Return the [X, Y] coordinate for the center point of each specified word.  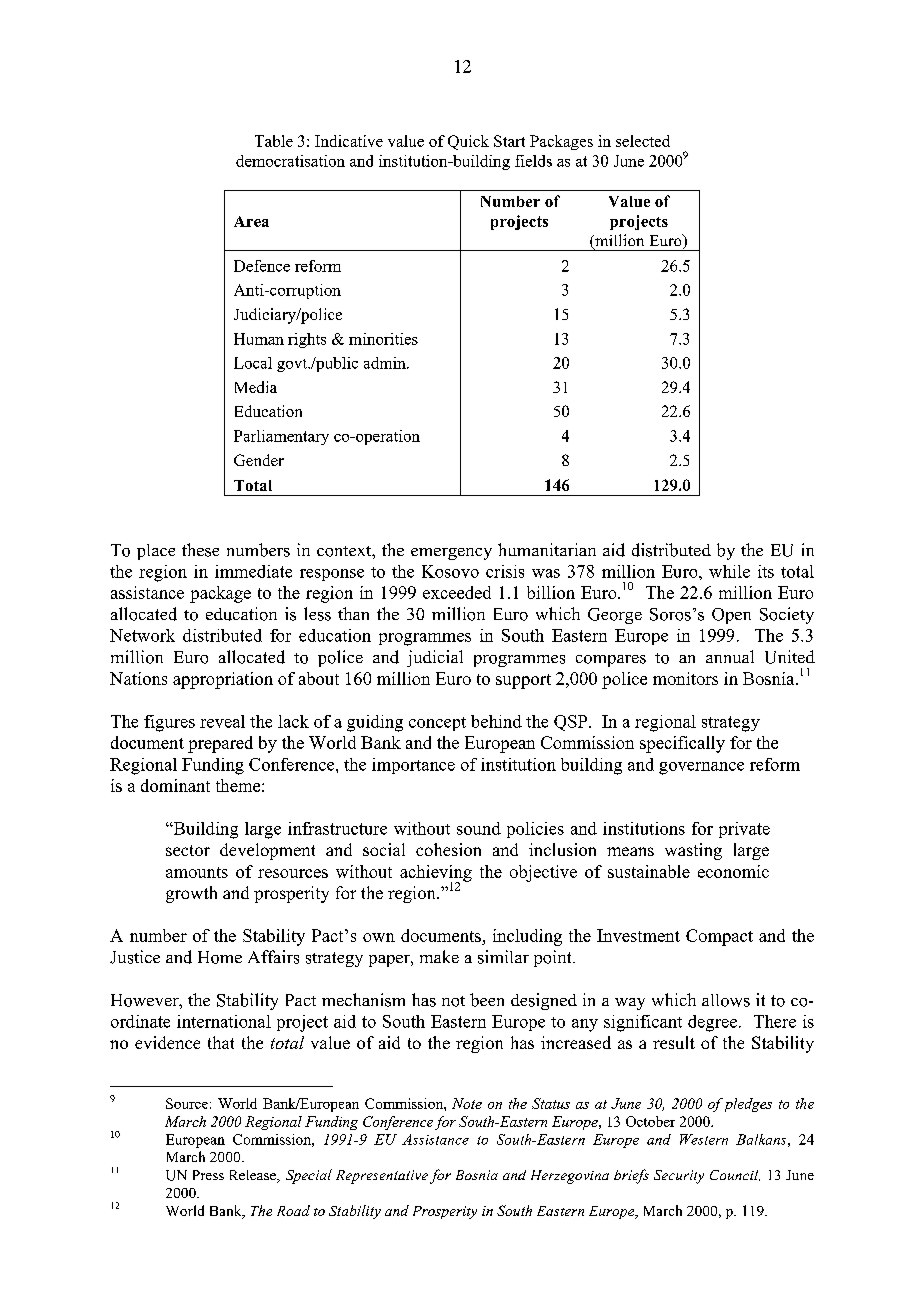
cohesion [448, 849]
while [729, 571]
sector [188, 850]
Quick [468, 142]
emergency [451, 554]
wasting [693, 851]
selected [643, 141]
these [200, 550]
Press [208, 1175]
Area [251, 221]
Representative [382, 1177]
